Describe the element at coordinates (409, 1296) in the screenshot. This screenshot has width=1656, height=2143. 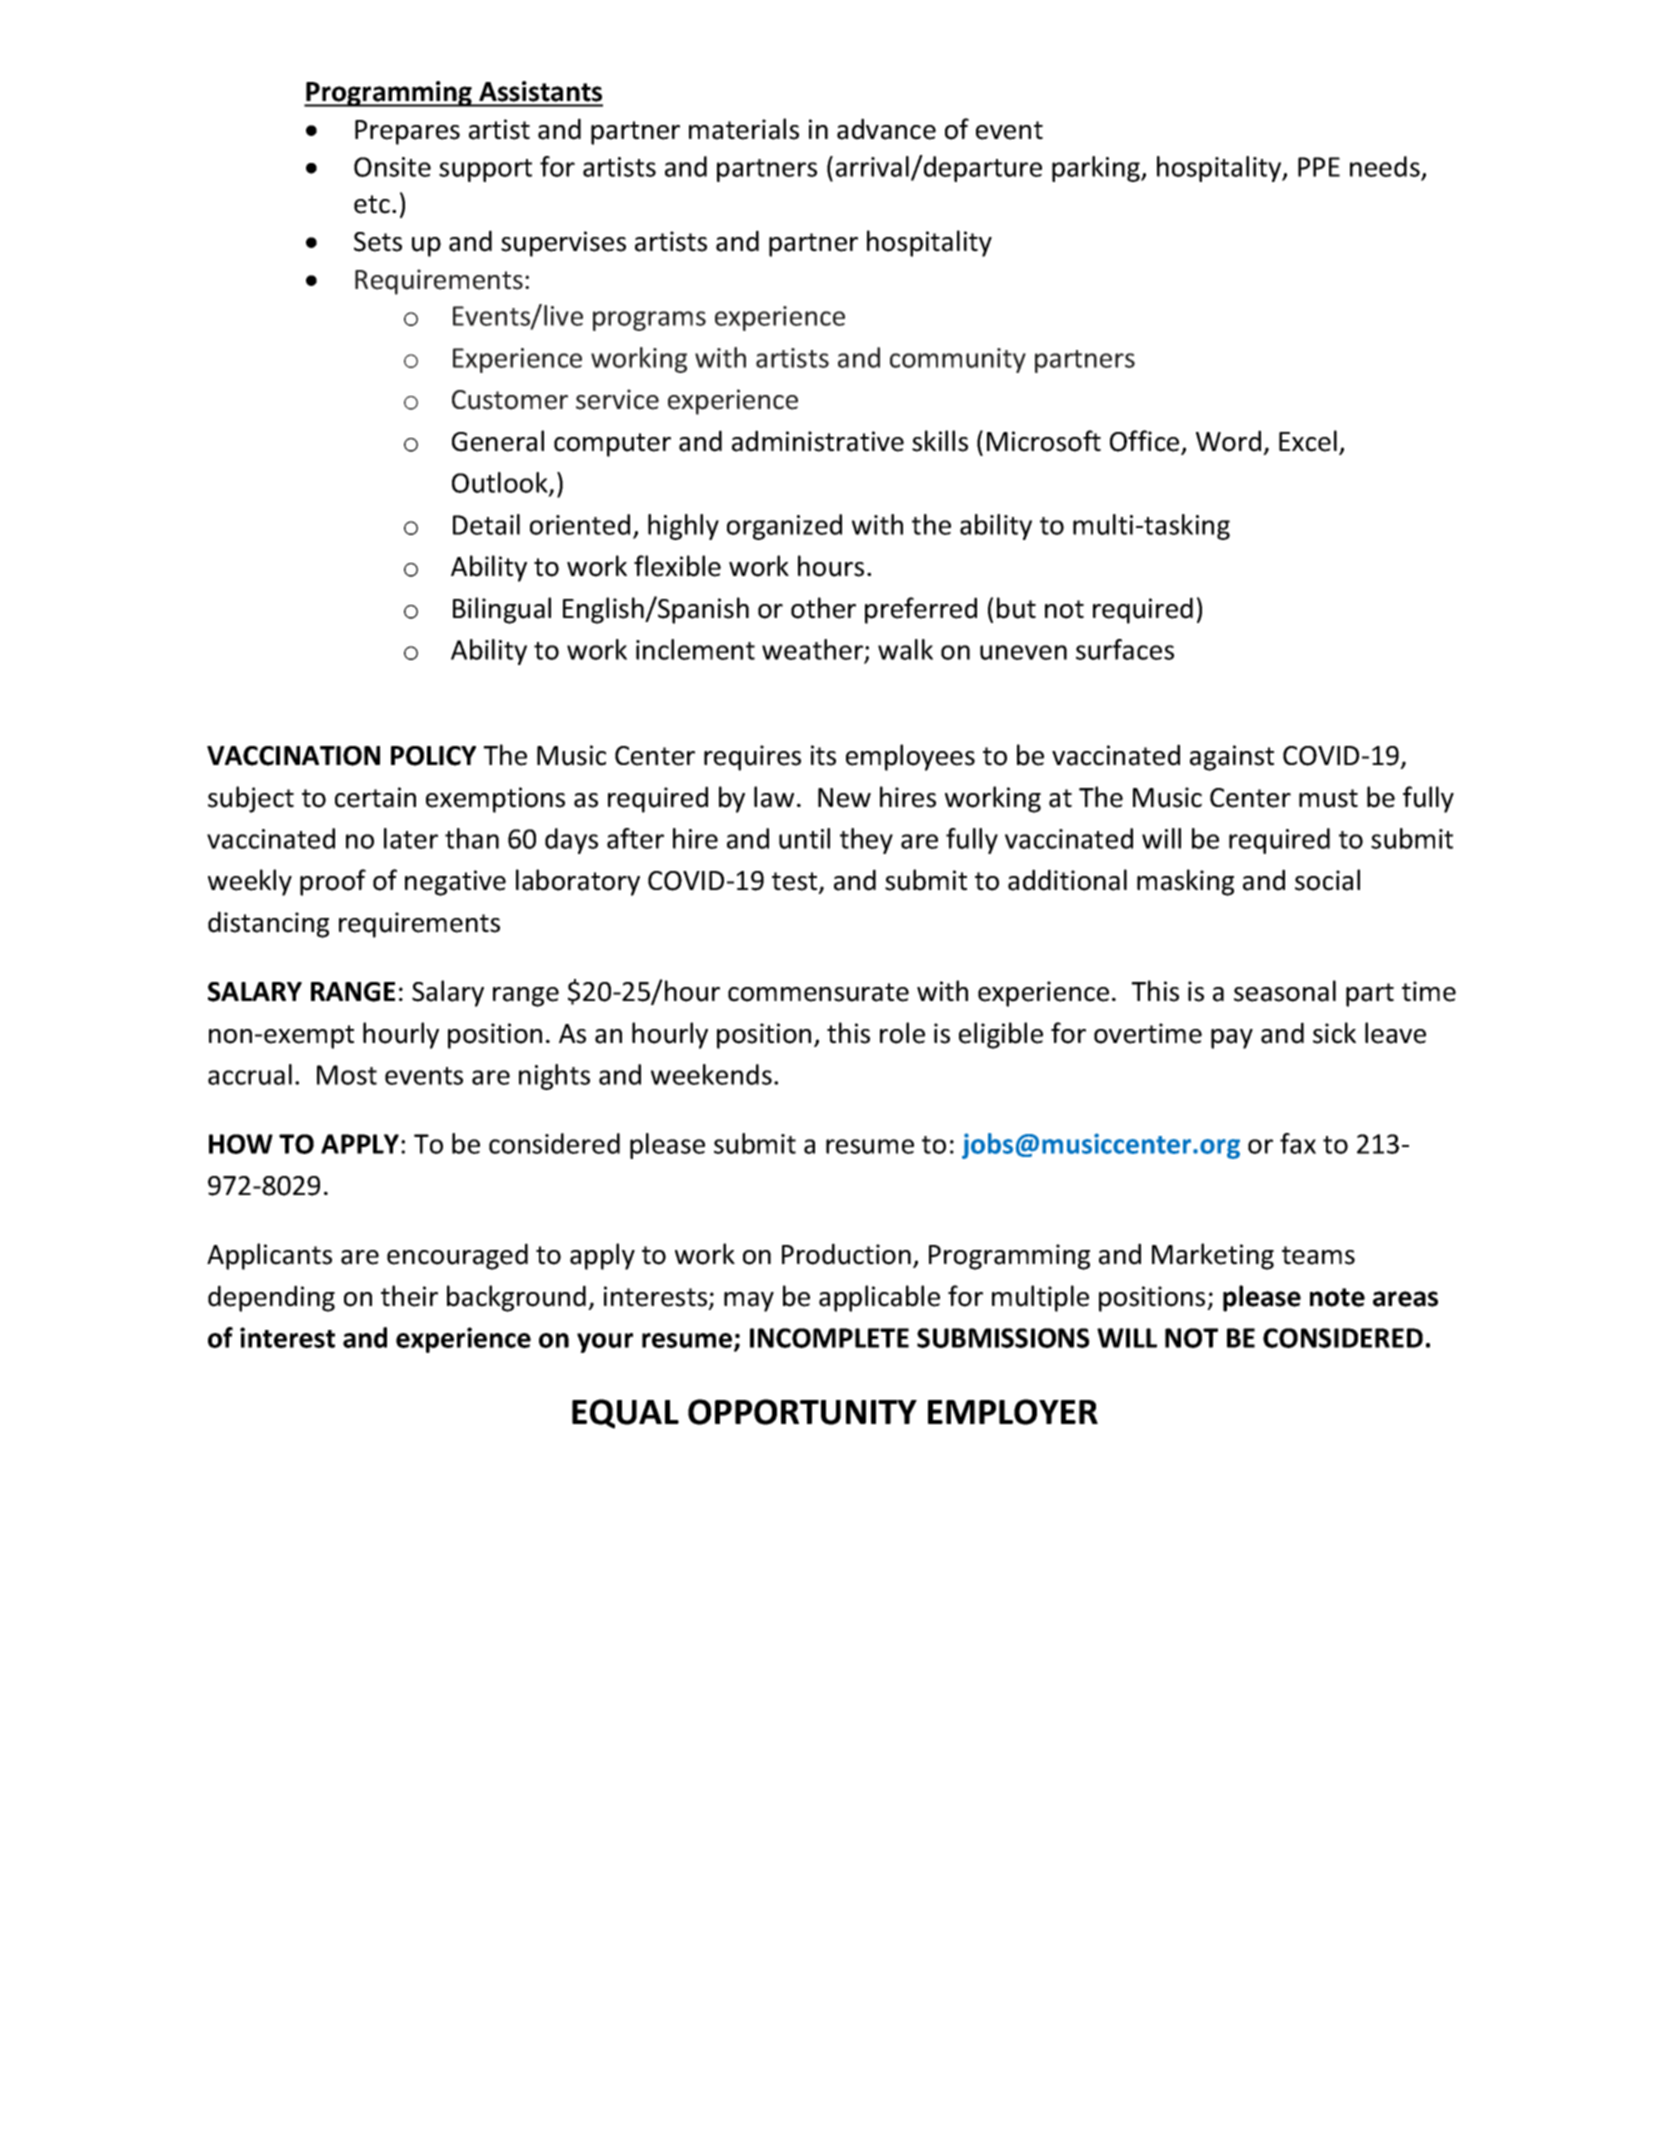
I see `their` at that location.
